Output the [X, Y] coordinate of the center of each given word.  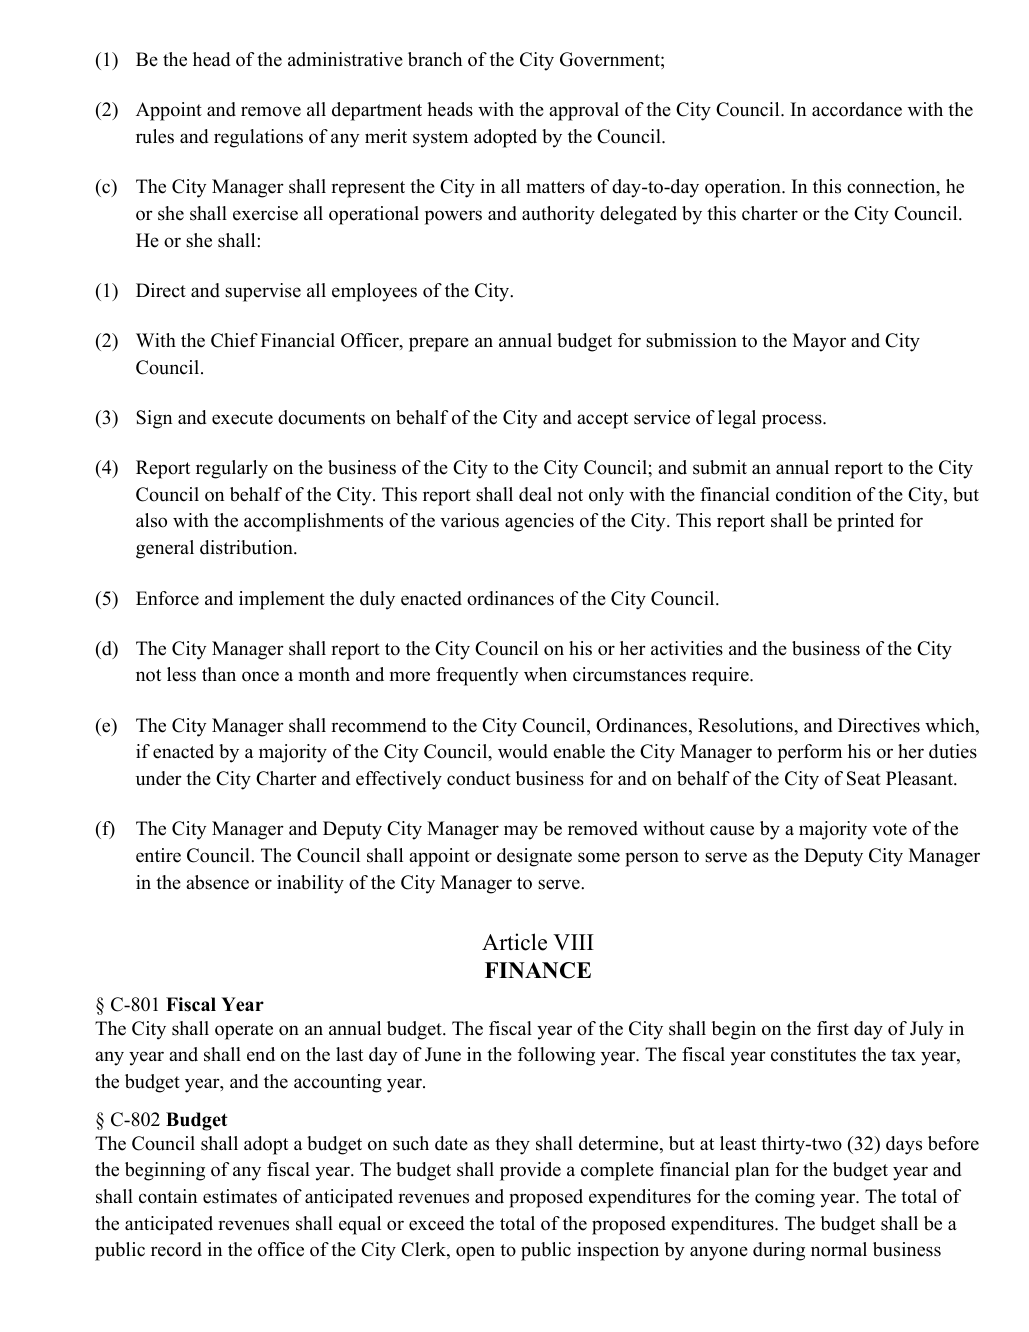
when [545, 674]
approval [584, 111]
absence [217, 882]
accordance [857, 109]
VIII [573, 942]
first [833, 1028]
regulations [258, 138]
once [260, 676]
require [721, 676]
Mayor [819, 342]
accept [602, 420]
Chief [234, 340]
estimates [240, 1196]
